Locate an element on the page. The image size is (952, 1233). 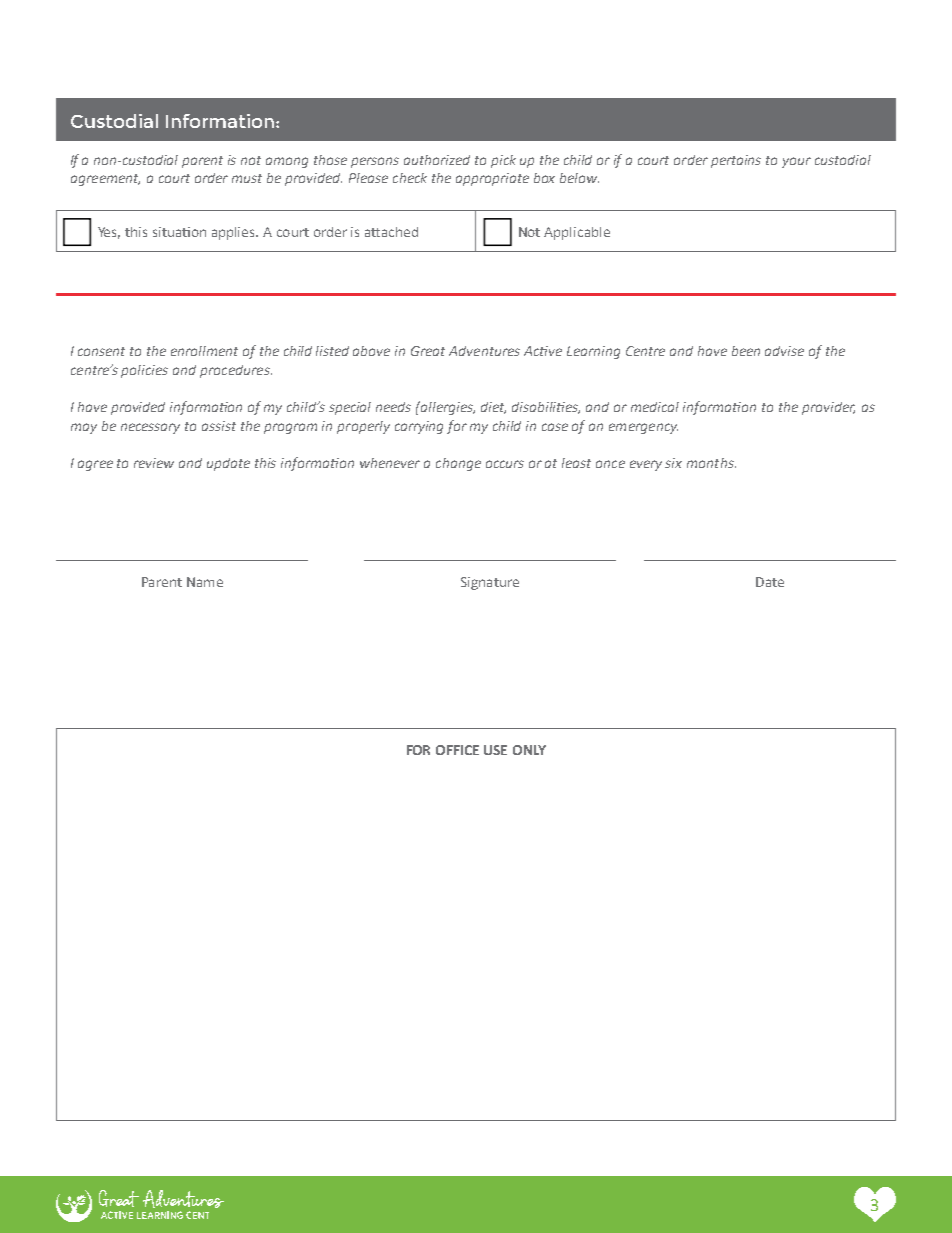
pertains is located at coordinates (736, 161).
